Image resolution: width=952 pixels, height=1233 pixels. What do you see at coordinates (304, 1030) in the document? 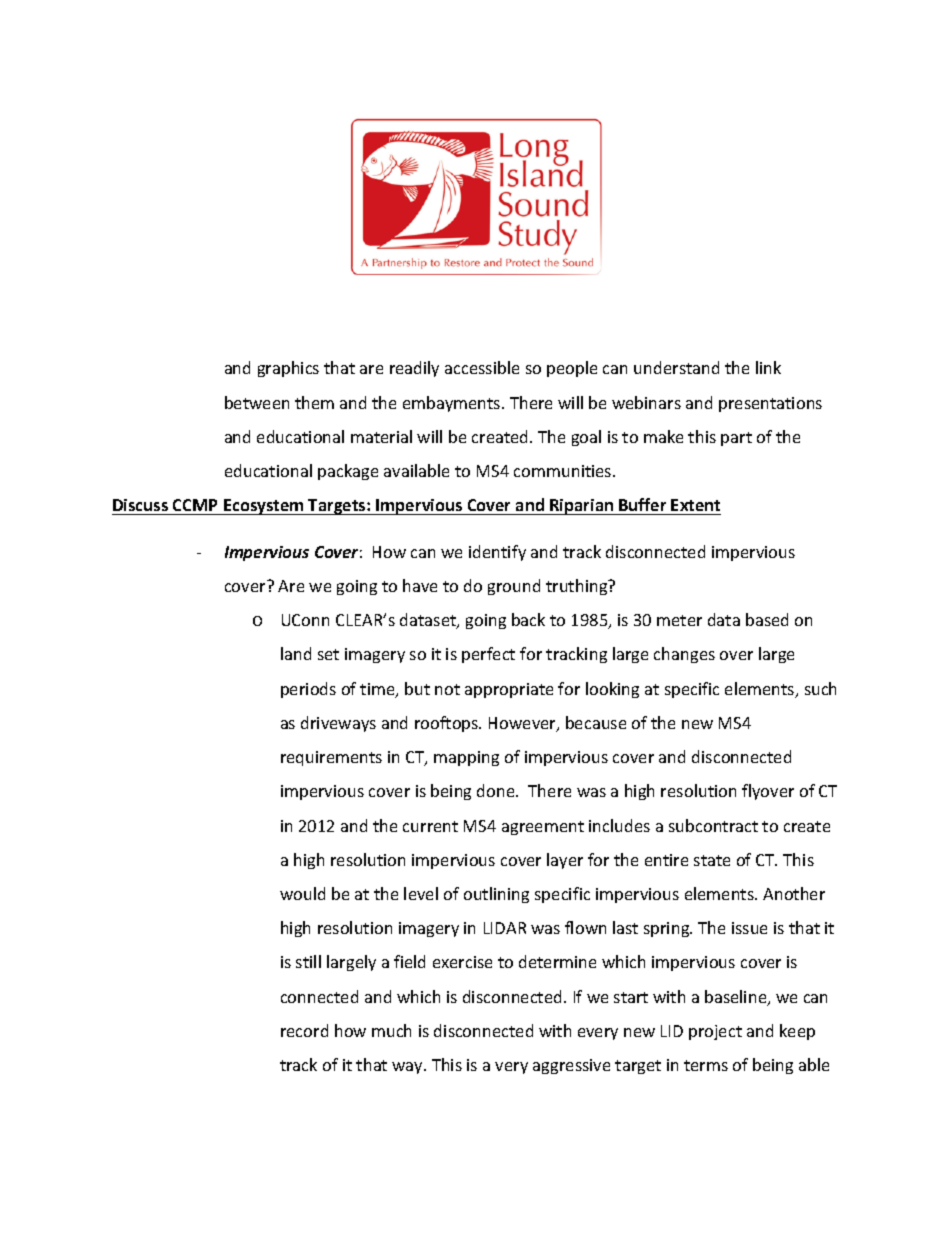
I see `record` at bounding box center [304, 1030].
